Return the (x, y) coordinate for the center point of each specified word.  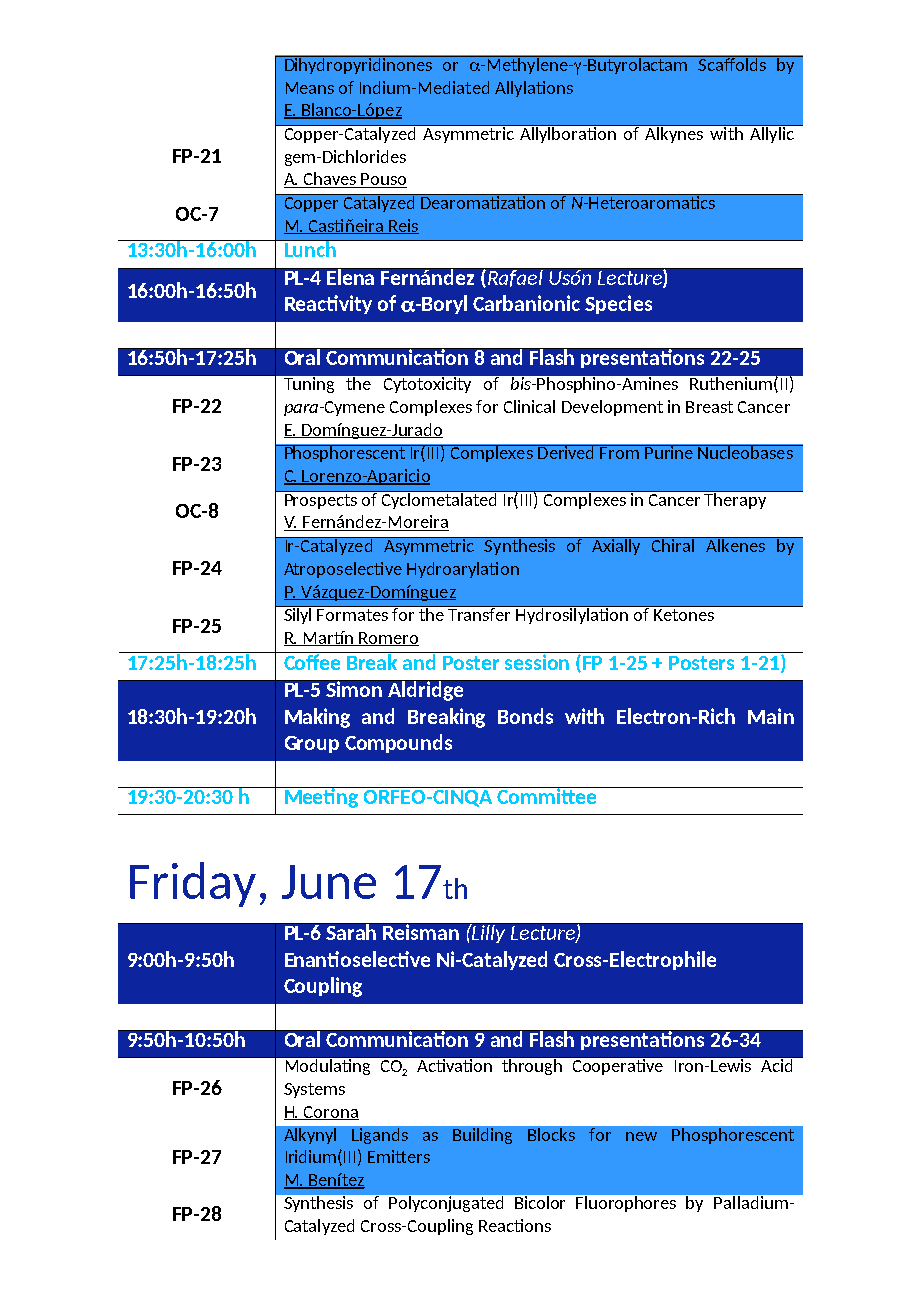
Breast (709, 407)
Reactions (515, 1225)
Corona (330, 1113)
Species (618, 304)
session (537, 661)
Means (310, 88)
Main (771, 716)
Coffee (312, 661)
